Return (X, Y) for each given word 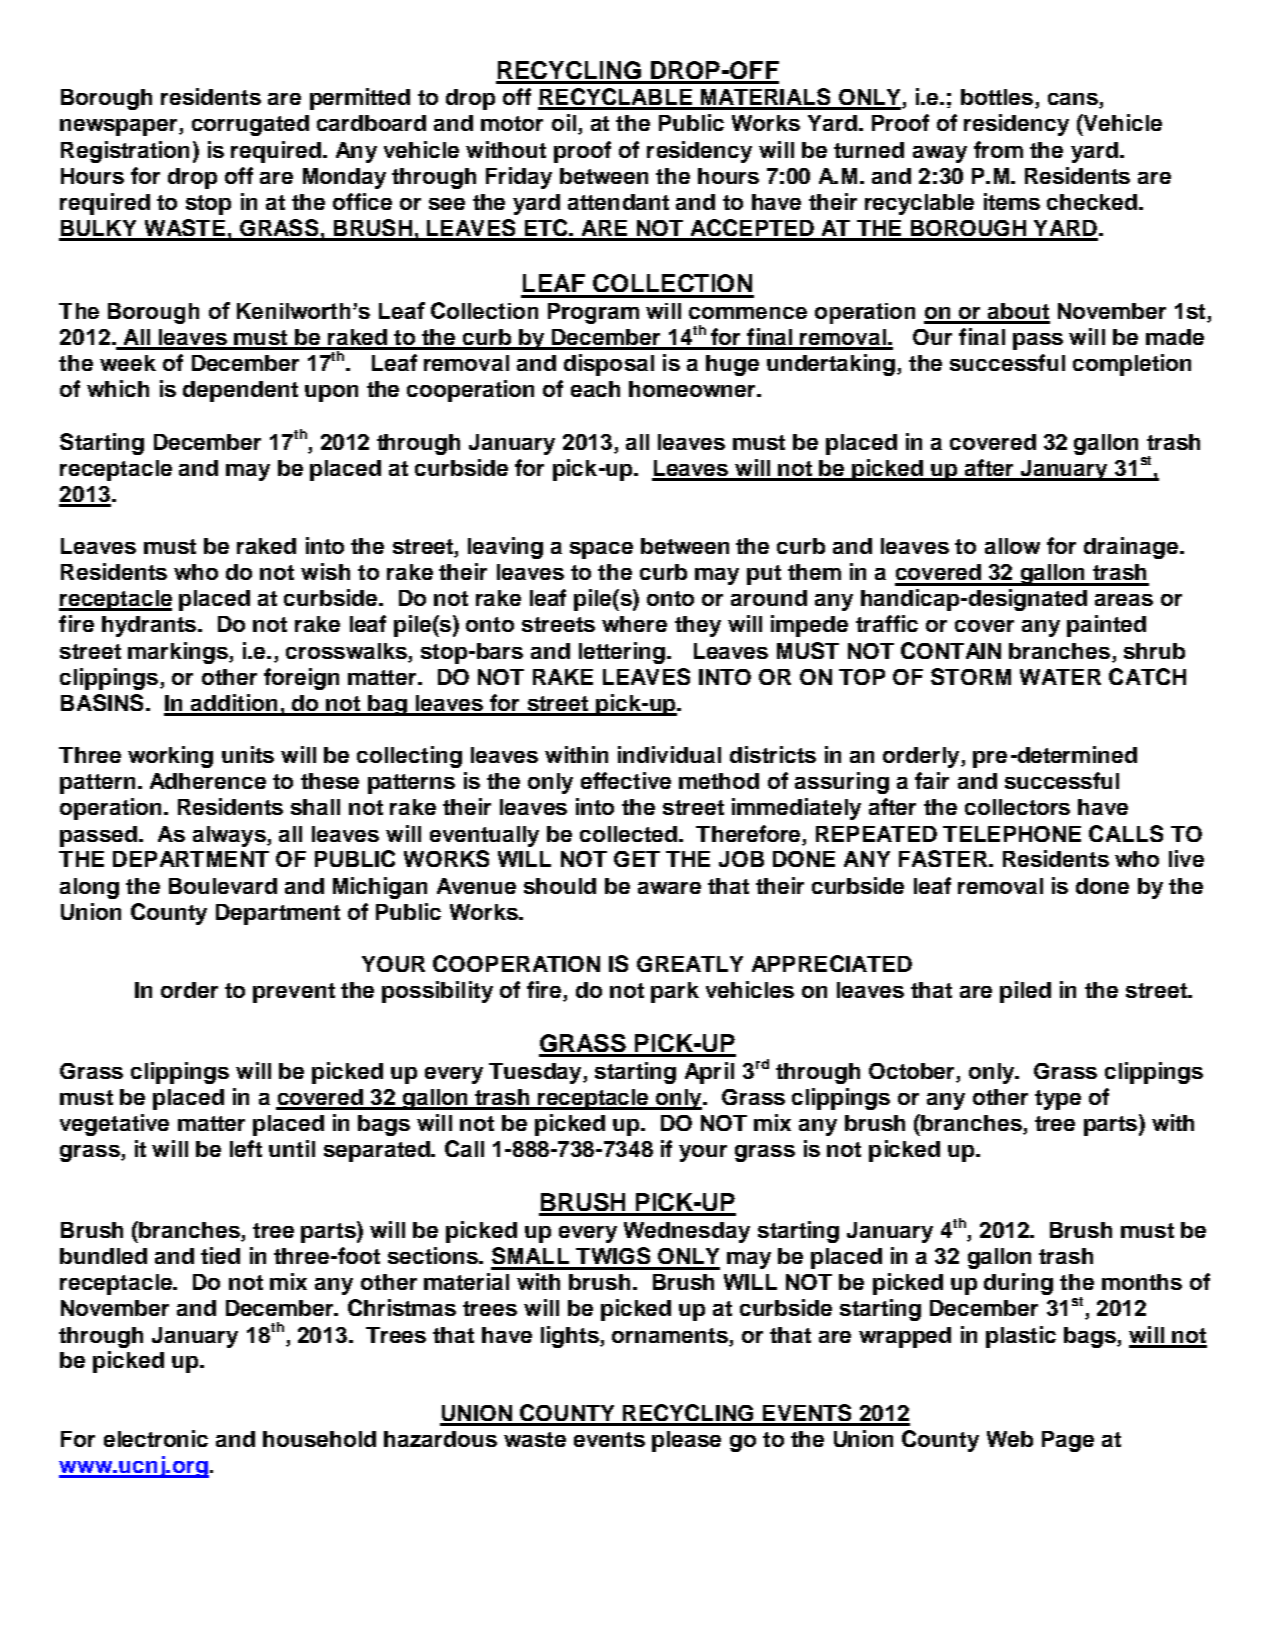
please (686, 1441)
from (998, 149)
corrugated (250, 125)
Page (1068, 1441)
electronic (156, 1438)
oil (564, 122)
